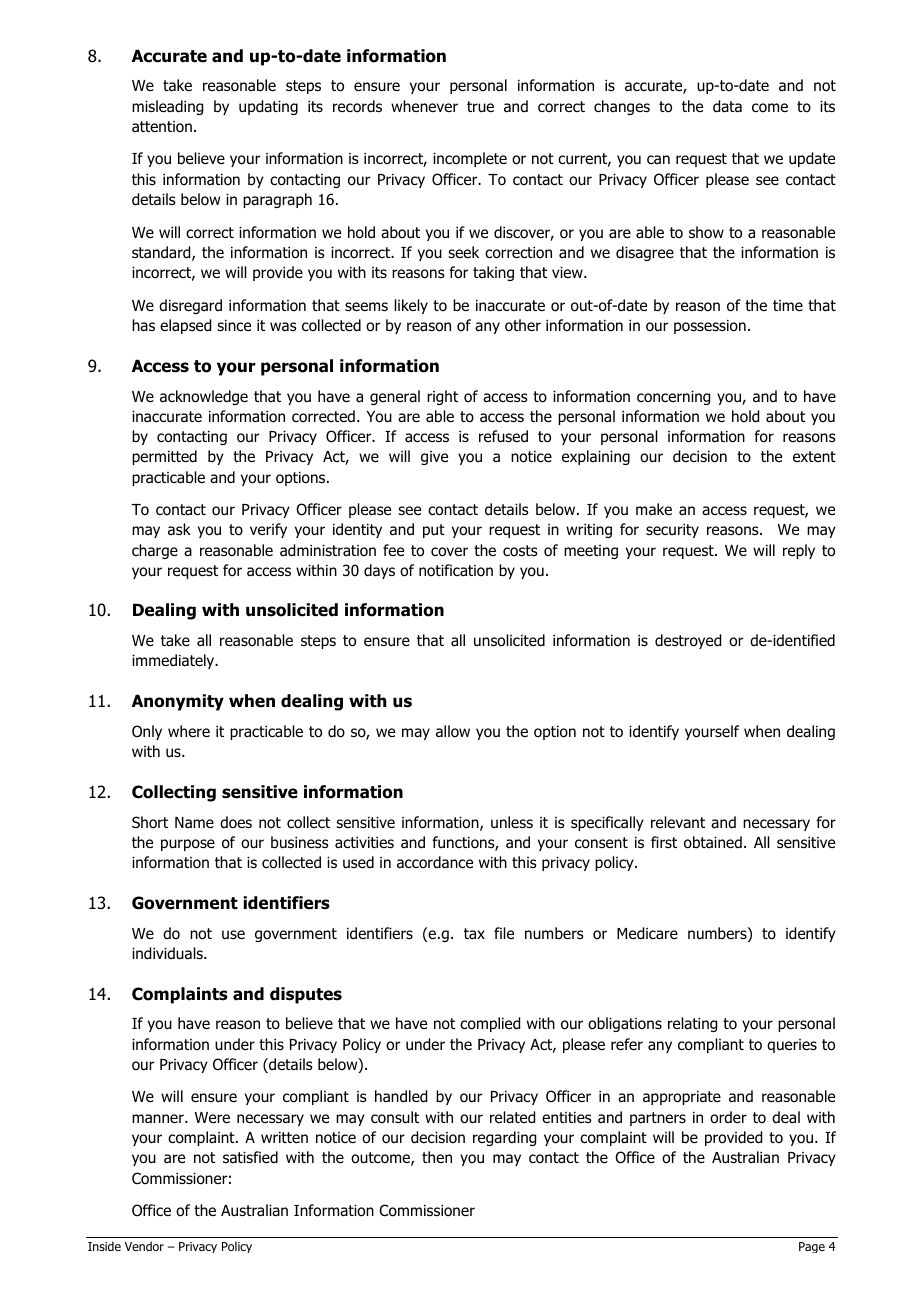 This document has width=924, height=1308. Describe the element at coordinates (470, 159) in the document. I see `incomplete` at that location.
